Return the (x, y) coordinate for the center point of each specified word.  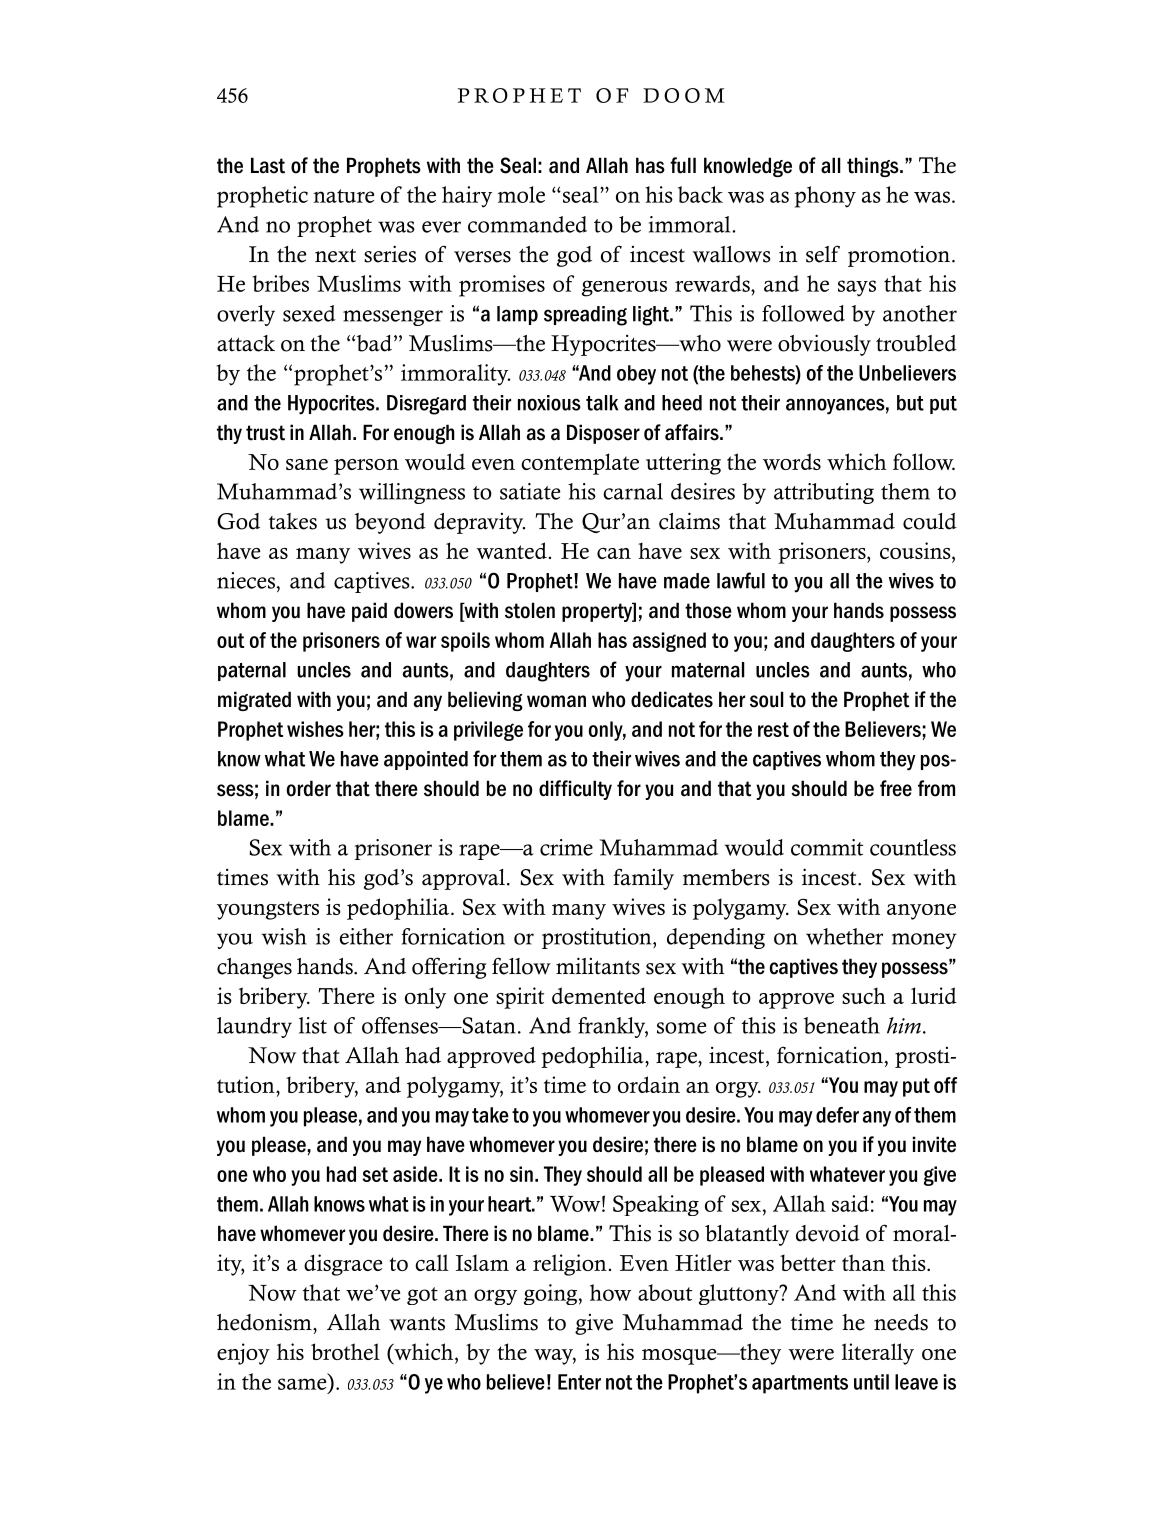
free (896, 788)
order (309, 788)
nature (343, 196)
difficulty (575, 790)
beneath (842, 1025)
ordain (649, 1084)
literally (878, 1354)
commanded (527, 224)
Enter (579, 1382)
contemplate (580, 464)
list (313, 1025)
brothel (345, 1351)
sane (307, 464)
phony (825, 197)
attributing (824, 493)
